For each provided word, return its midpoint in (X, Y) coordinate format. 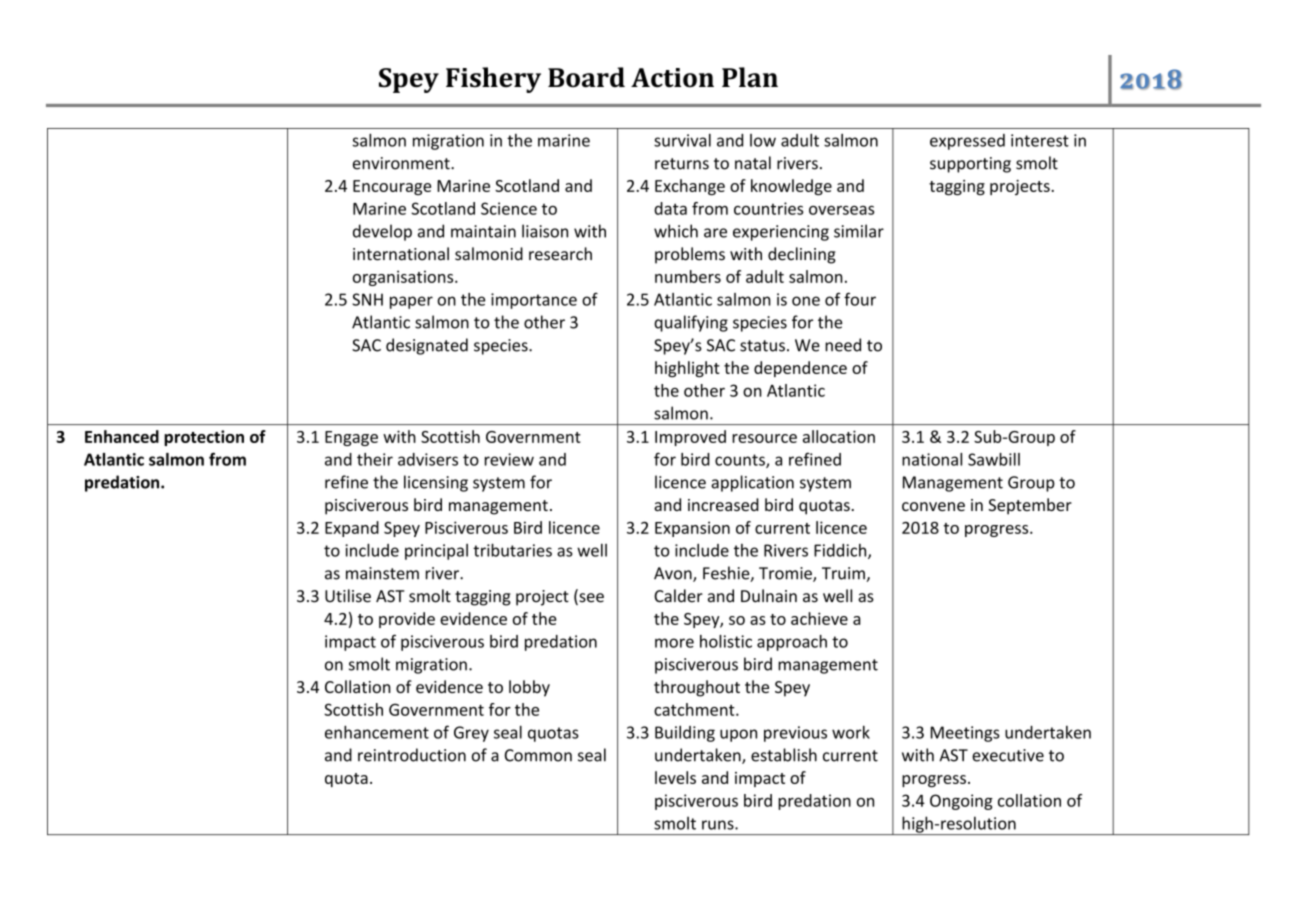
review (509, 459)
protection (204, 438)
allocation (839, 436)
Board (586, 77)
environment (402, 163)
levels (675, 777)
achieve (819, 618)
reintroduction (412, 755)
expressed (967, 142)
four (860, 299)
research (560, 254)
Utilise (348, 596)
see (590, 599)
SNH (367, 299)
